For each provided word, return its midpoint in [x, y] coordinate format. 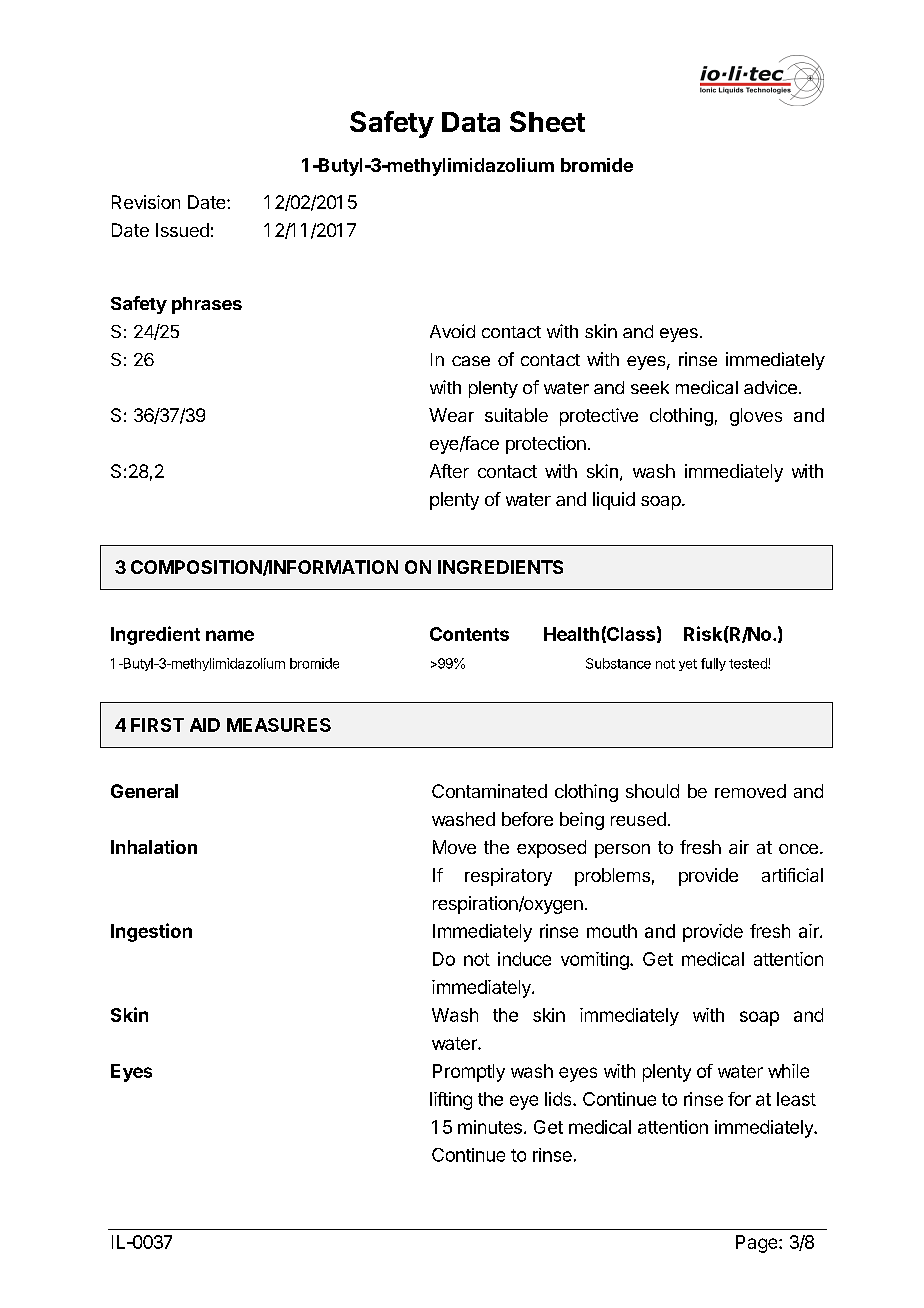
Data [471, 122]
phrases [207, 305]
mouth [612, 931]
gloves [756, 417]
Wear [451, 415]
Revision [146, 202]
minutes [490, 1127]
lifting [451, 1101]
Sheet [547, 121]
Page [758, 1244]
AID [205, 725]
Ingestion [151, 932]
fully [713, 664]
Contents [469, 634]
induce [524, 959]
